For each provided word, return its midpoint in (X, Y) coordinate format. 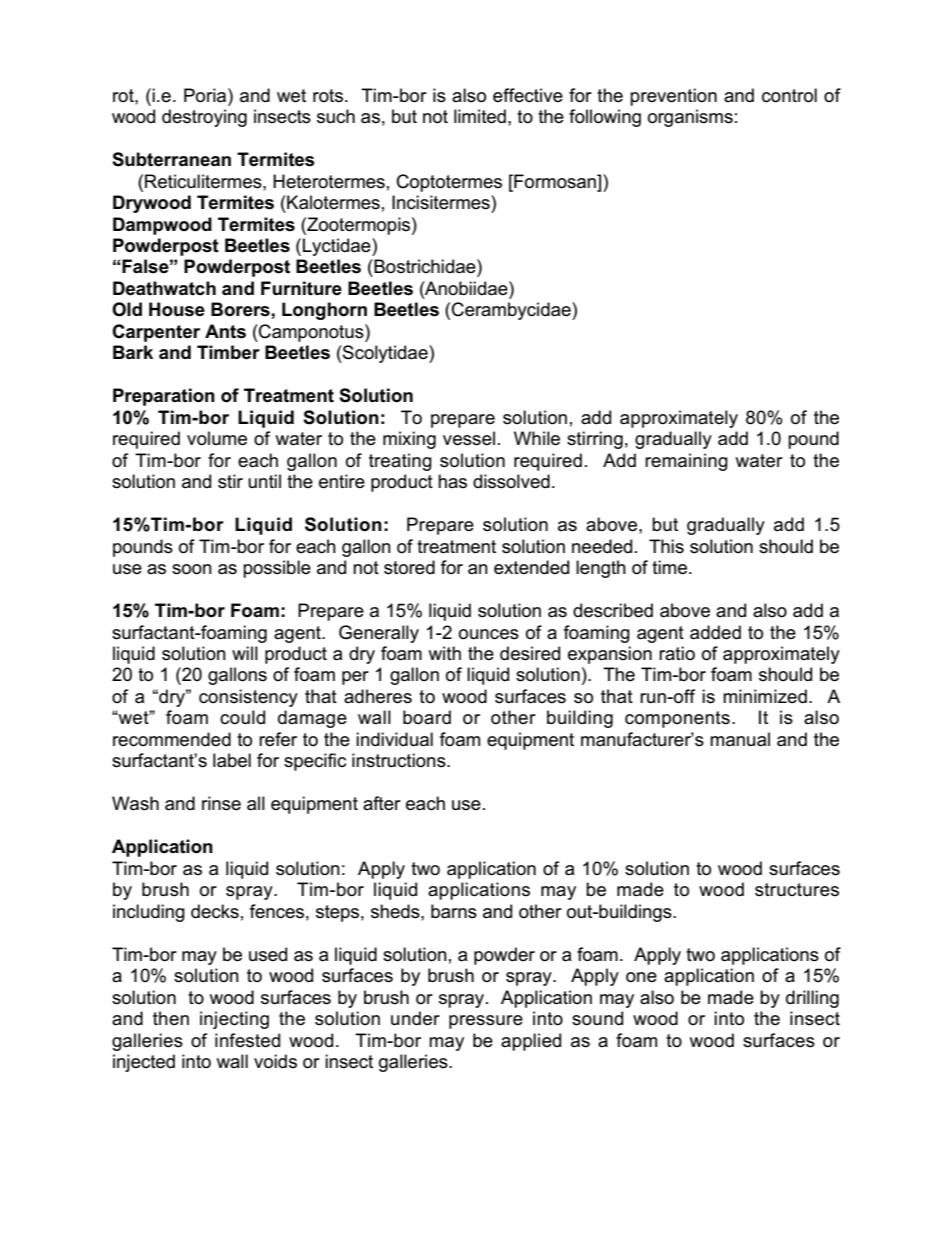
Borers (240, 309)
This (666, 546)
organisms (690, 118)
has (452, 481)
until (264, 481)
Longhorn (324, 311)
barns (454, 911)
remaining (686, 462)
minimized (765, 696)
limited (480, 116)
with (444, 653)
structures (797, 890)
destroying (204, 118)
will (245, 653)
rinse (221, 803)
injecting (234, 1020)
